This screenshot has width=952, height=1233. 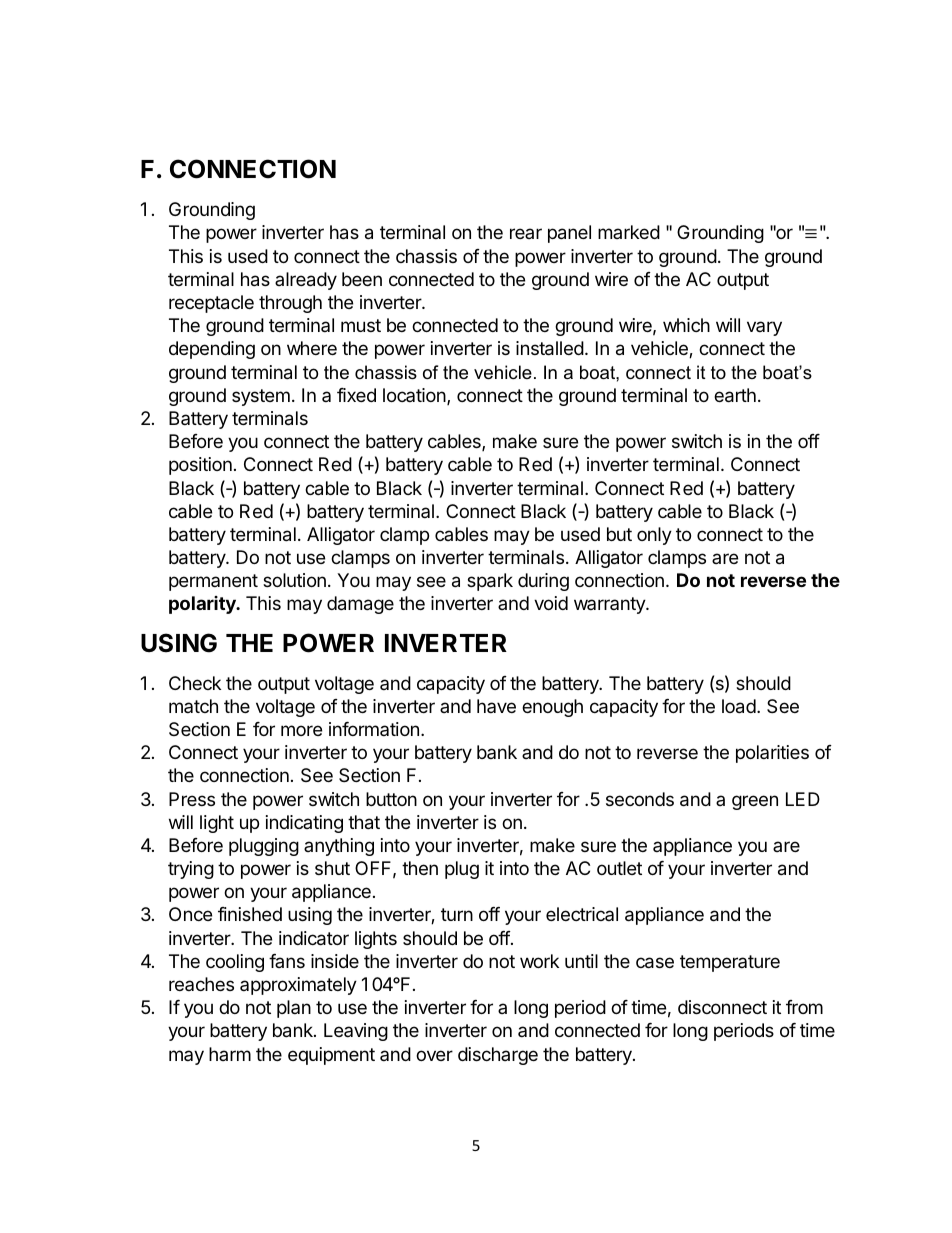 What do you see at coordinates (551, 603) in the screenshot?
I see `void` at bounding box center [551, 603].
